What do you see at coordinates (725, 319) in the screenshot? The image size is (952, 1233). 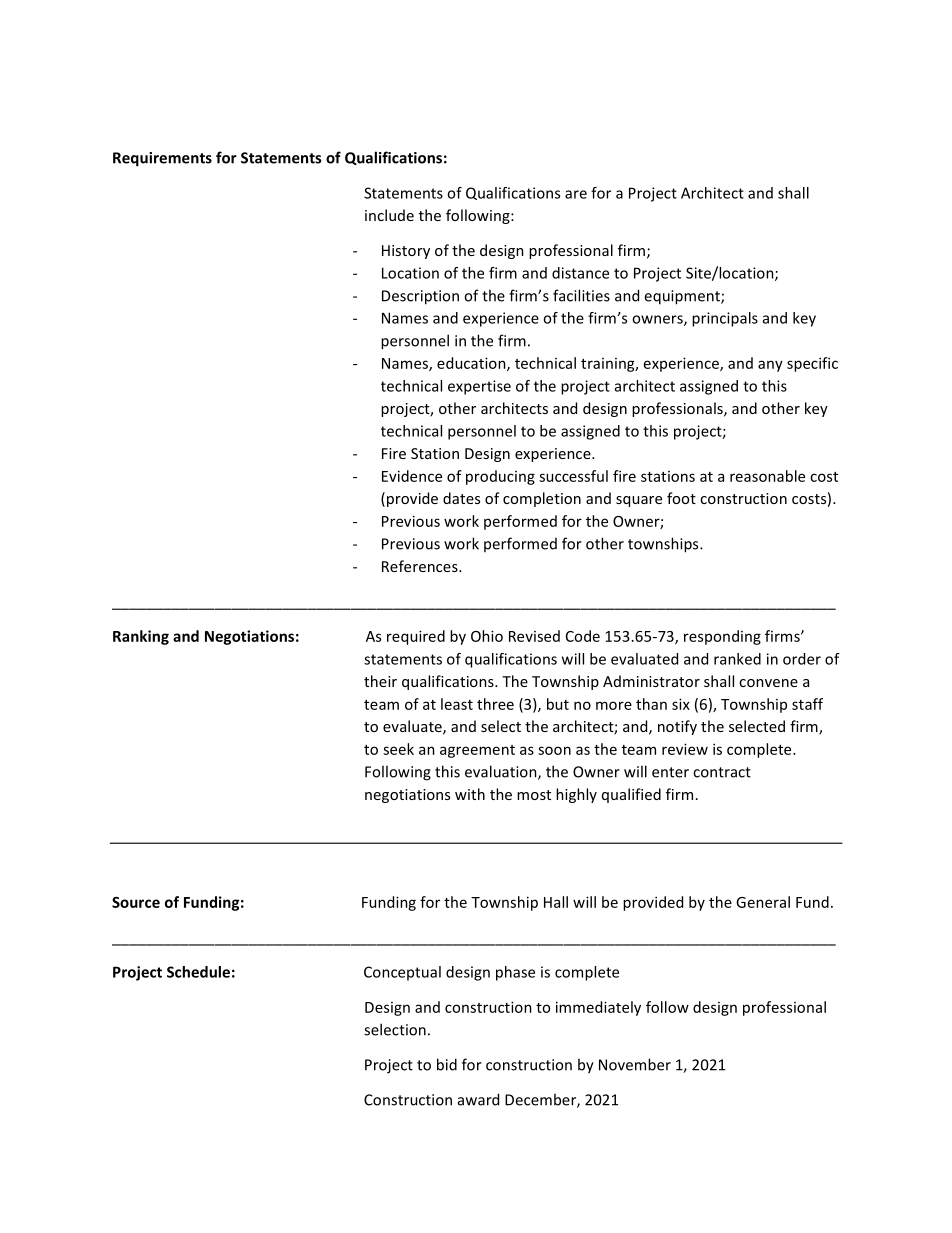 I see `principals` at bounding box center [725, 319].
